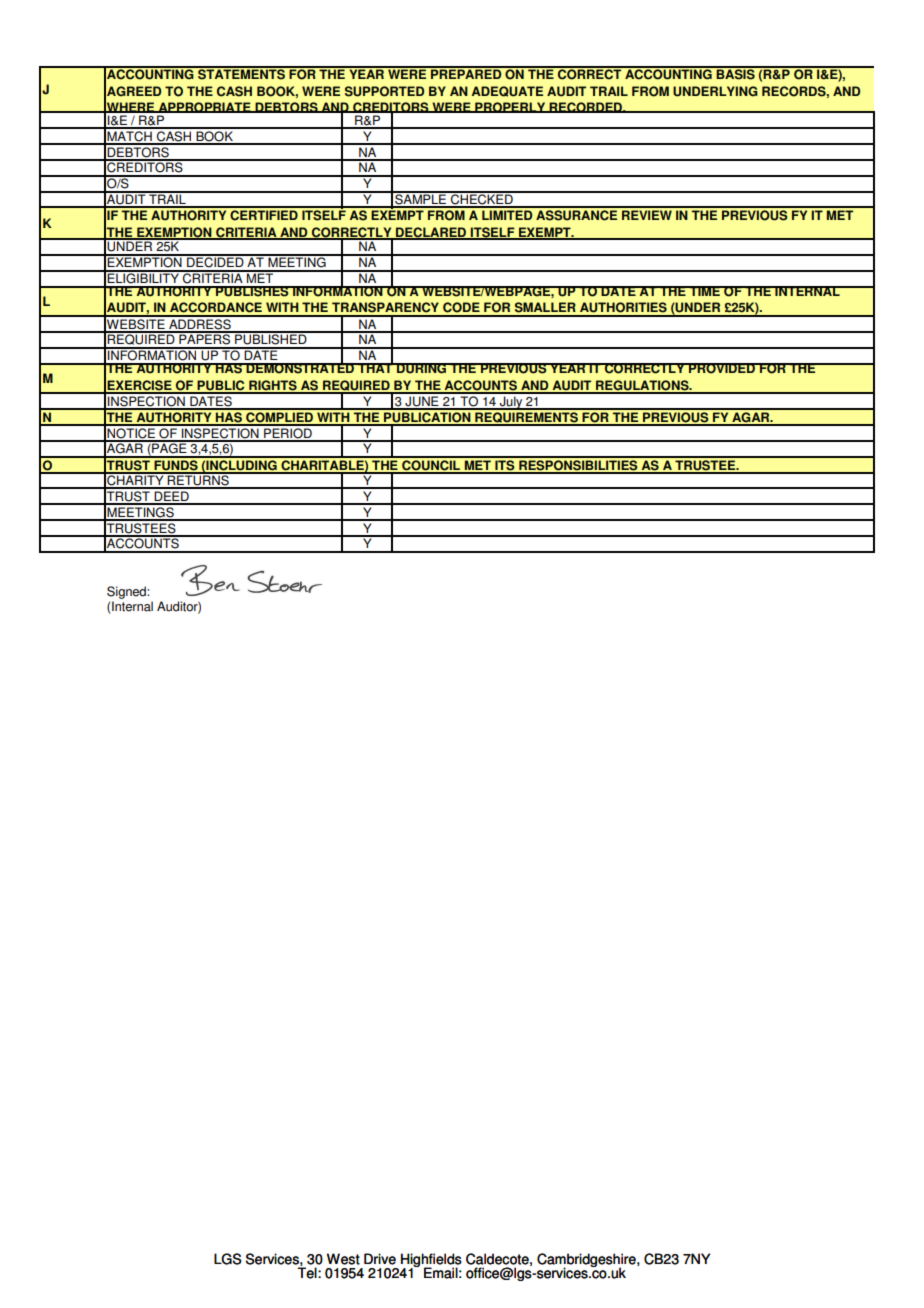  What do you see at coordinates (722, 368) in the document?
I see `PROVIDED` at bounding box center [722, 368].
